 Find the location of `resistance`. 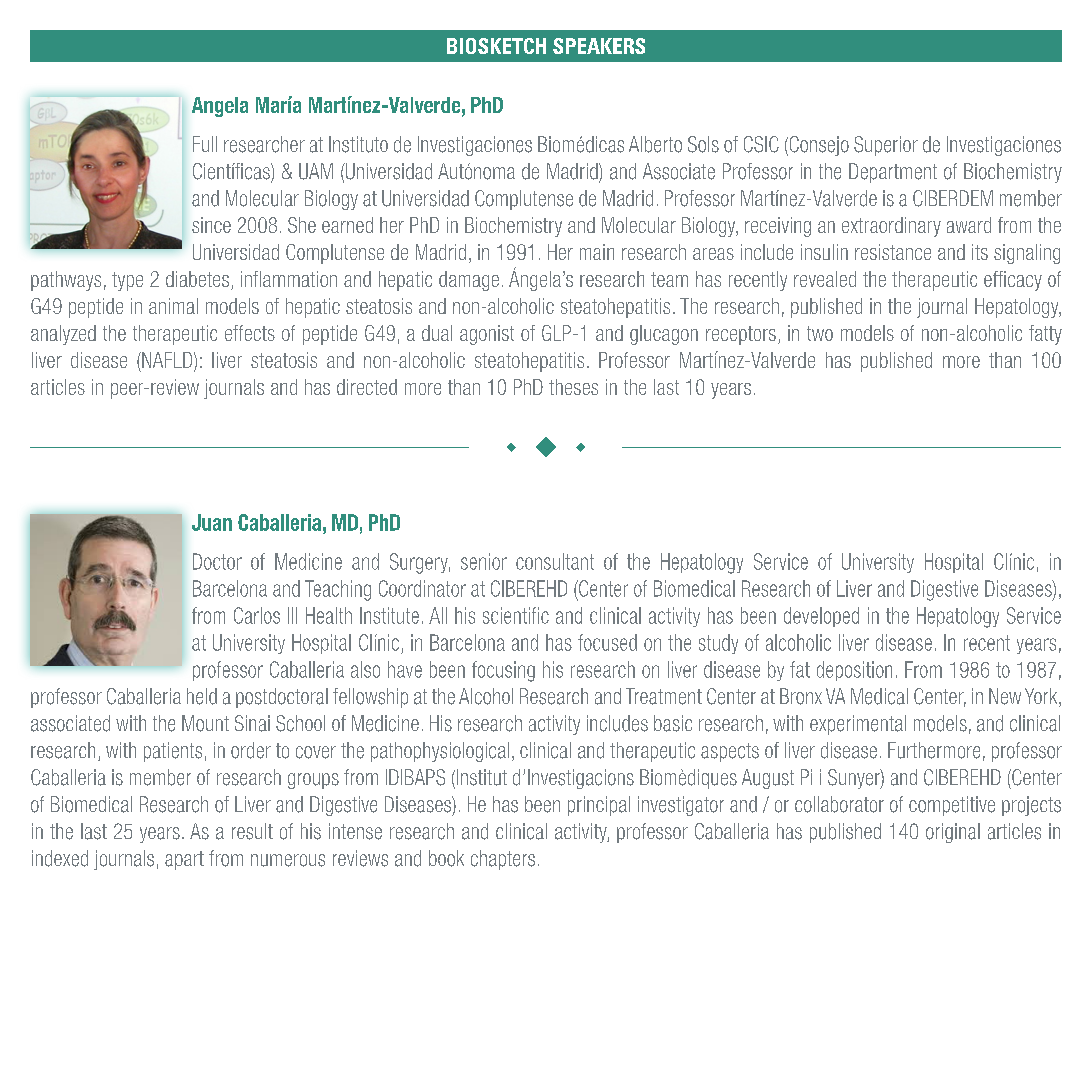

resistance is located at coordinates (893, 252).
